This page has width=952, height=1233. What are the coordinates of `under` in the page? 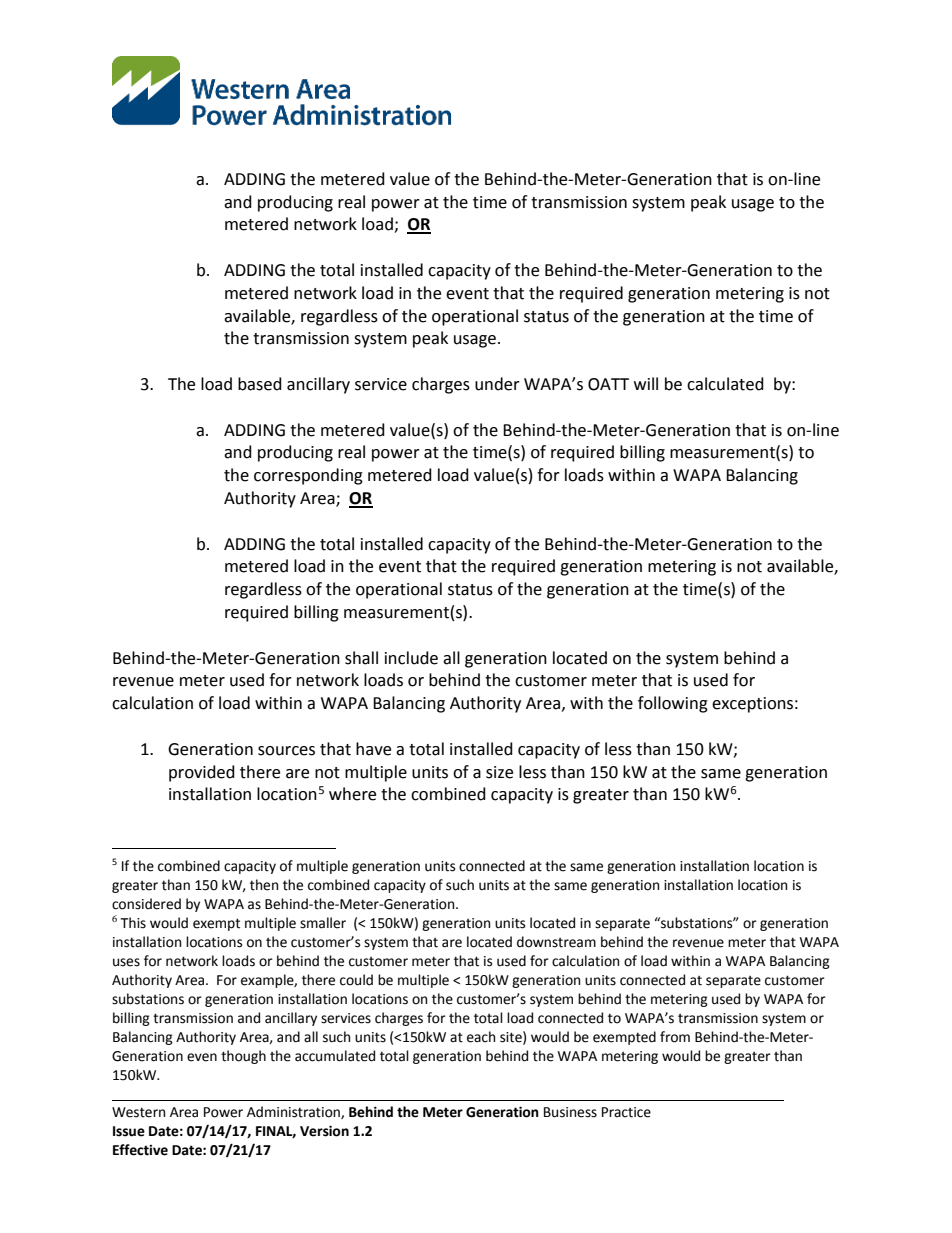 It's located at (497, 384).
